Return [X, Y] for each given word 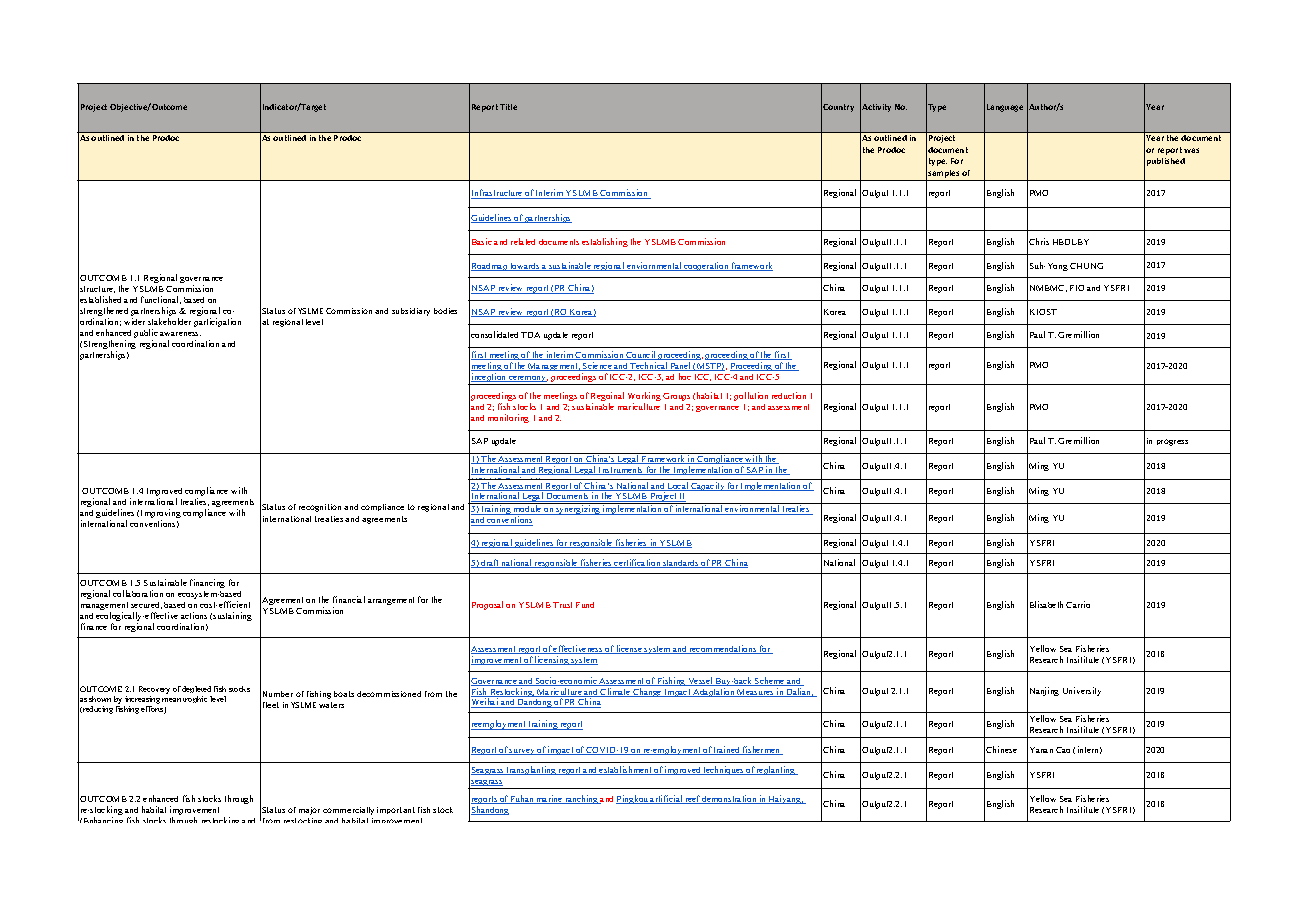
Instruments [621, 471]
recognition [320, 508]
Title [508, 107]
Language [1005, 108]
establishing [605, 242]
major [309, 811]
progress [1172, 442]
